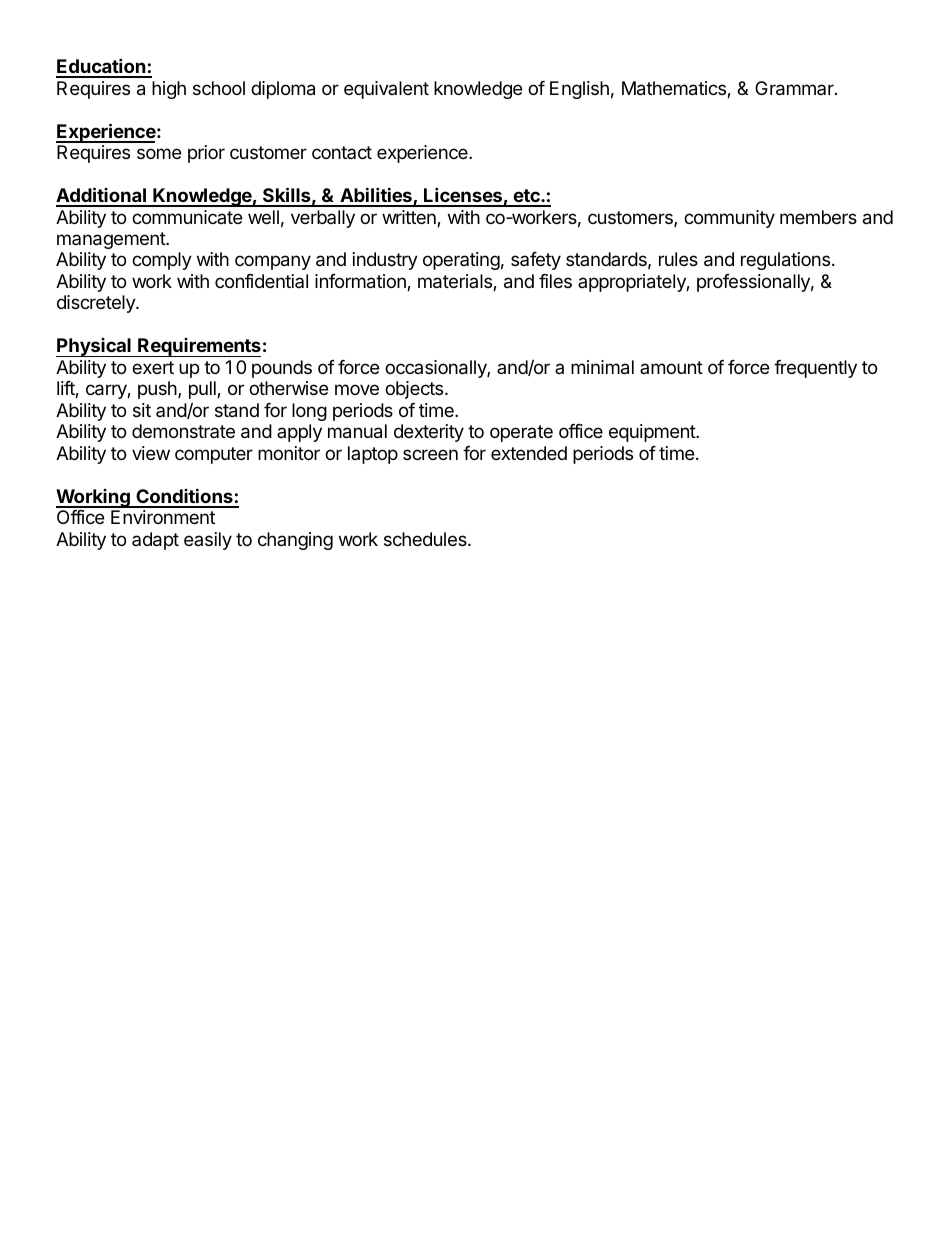 This screenshot has height=1233, width=952. Describe the element at coordinates (426, 539) in the screenshot. I see `schedules` at that location.
